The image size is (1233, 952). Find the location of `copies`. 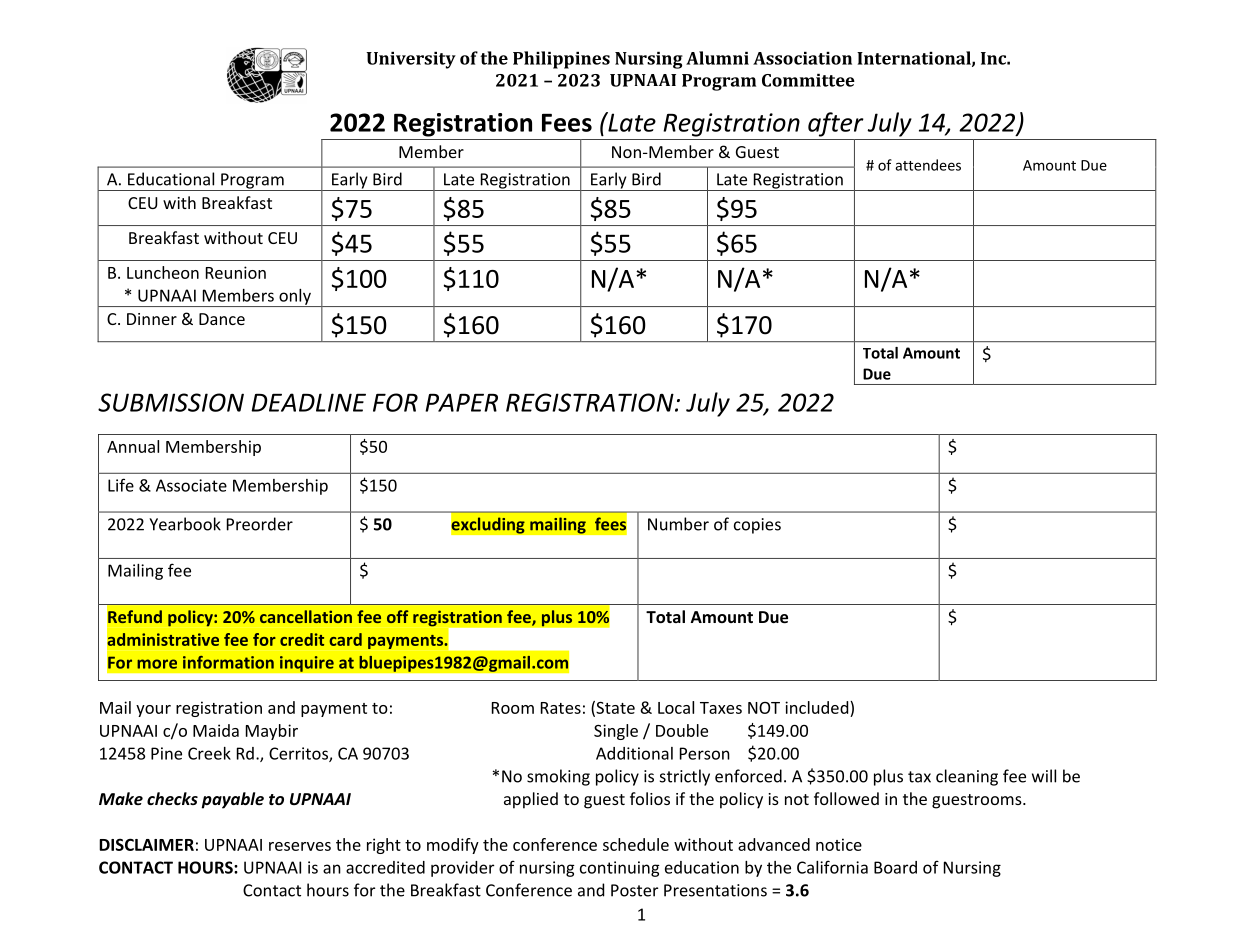

copies is located at coordinates (757, 526).
